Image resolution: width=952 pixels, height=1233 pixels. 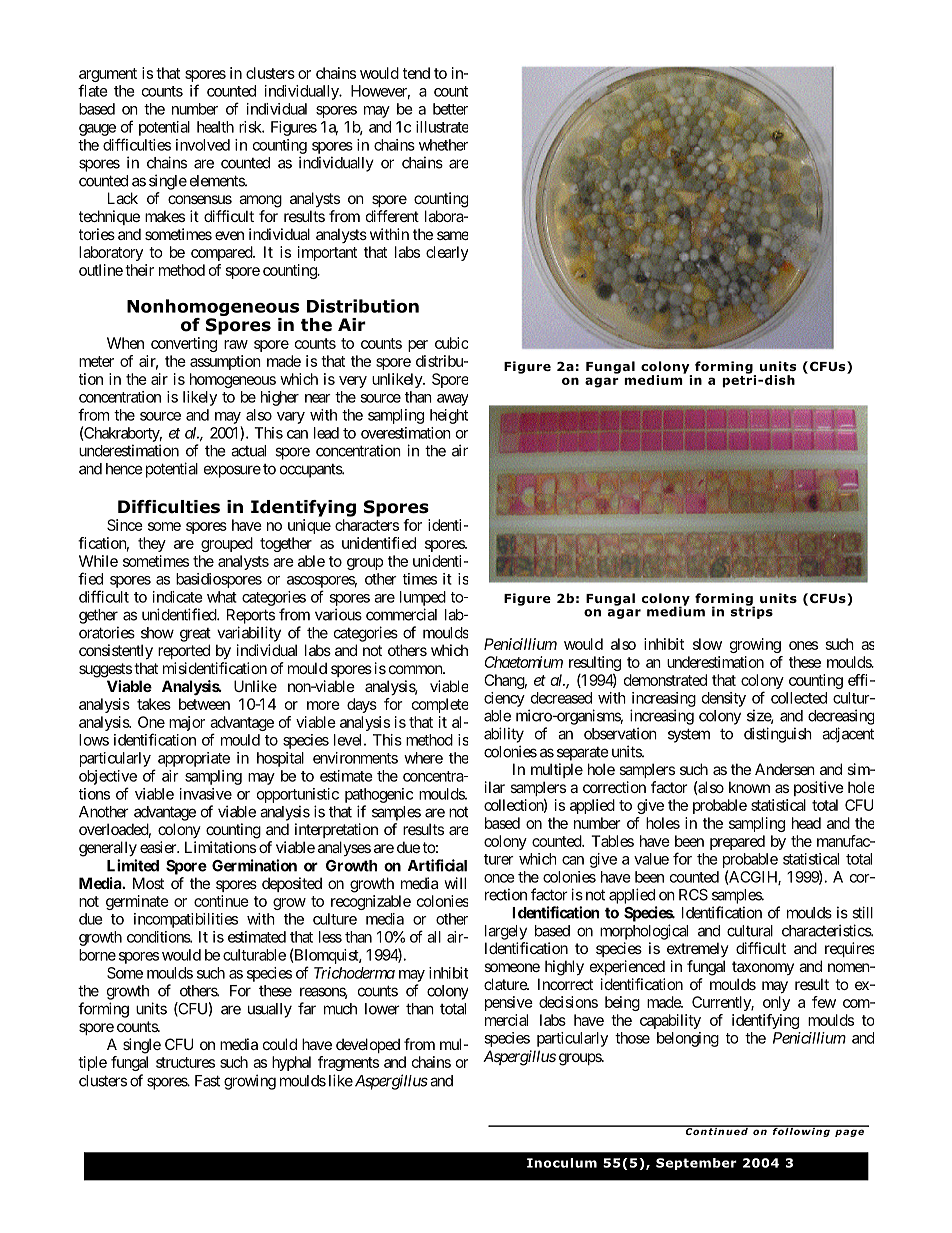 What do you see at coordinates (184, 344) in the screenshot?
I see `converting` at bounding box center [184, 344].
